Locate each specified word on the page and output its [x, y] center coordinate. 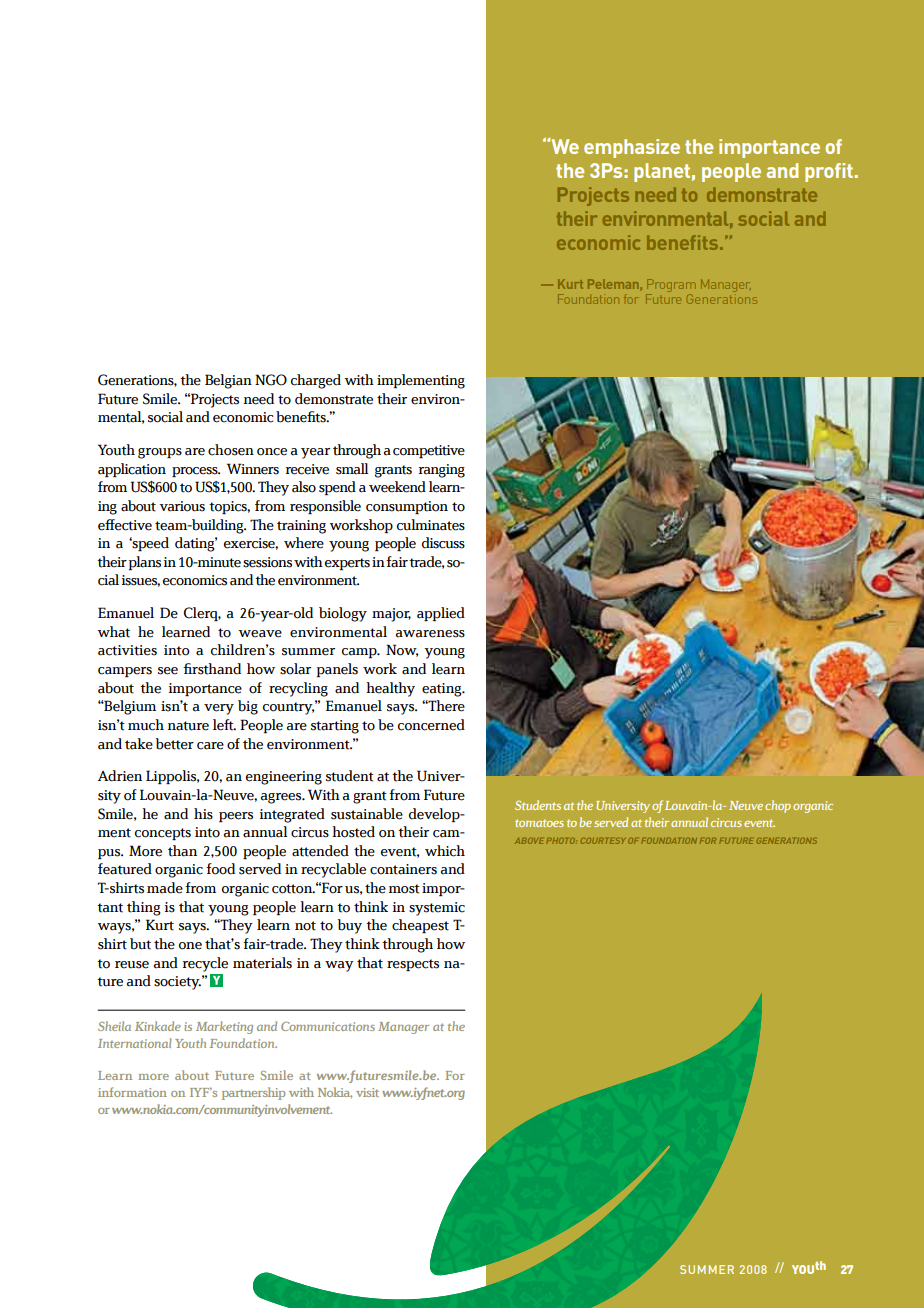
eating [443, 690]
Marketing [224, 1027]
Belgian [228, 381]
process [196, 472]
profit [829, 172]
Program [670, 285]
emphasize [632, 148]
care [210, 746]
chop [778, 806]
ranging [442, 471]
